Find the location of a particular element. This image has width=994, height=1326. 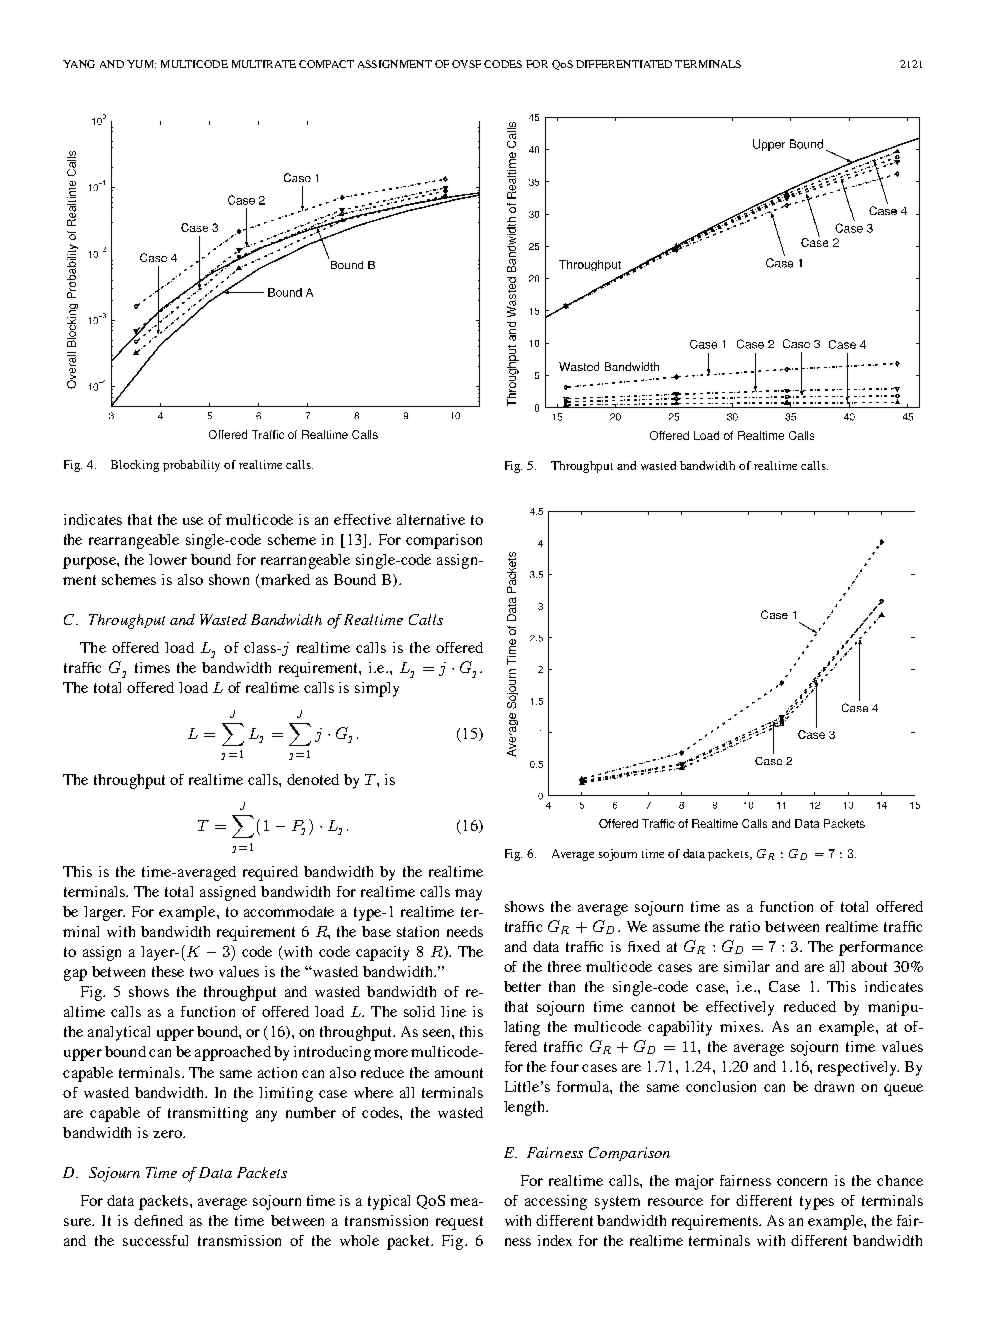

alternative is located at coordinates (431, 519).
